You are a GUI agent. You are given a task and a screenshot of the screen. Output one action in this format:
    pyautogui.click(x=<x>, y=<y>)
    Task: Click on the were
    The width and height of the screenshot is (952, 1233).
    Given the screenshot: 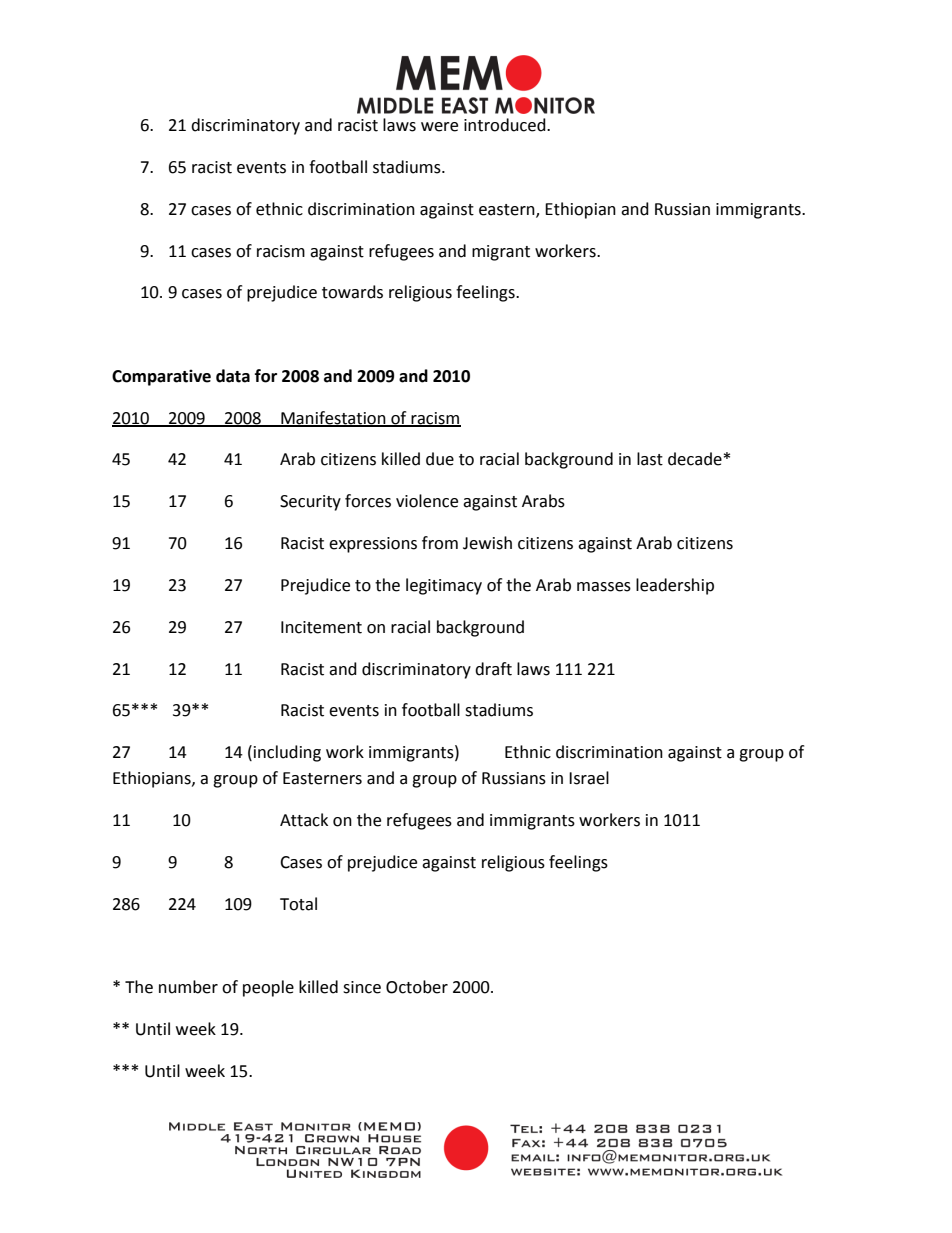 What is the action you would take?
    pyautogui.click(x=439, y=127)
